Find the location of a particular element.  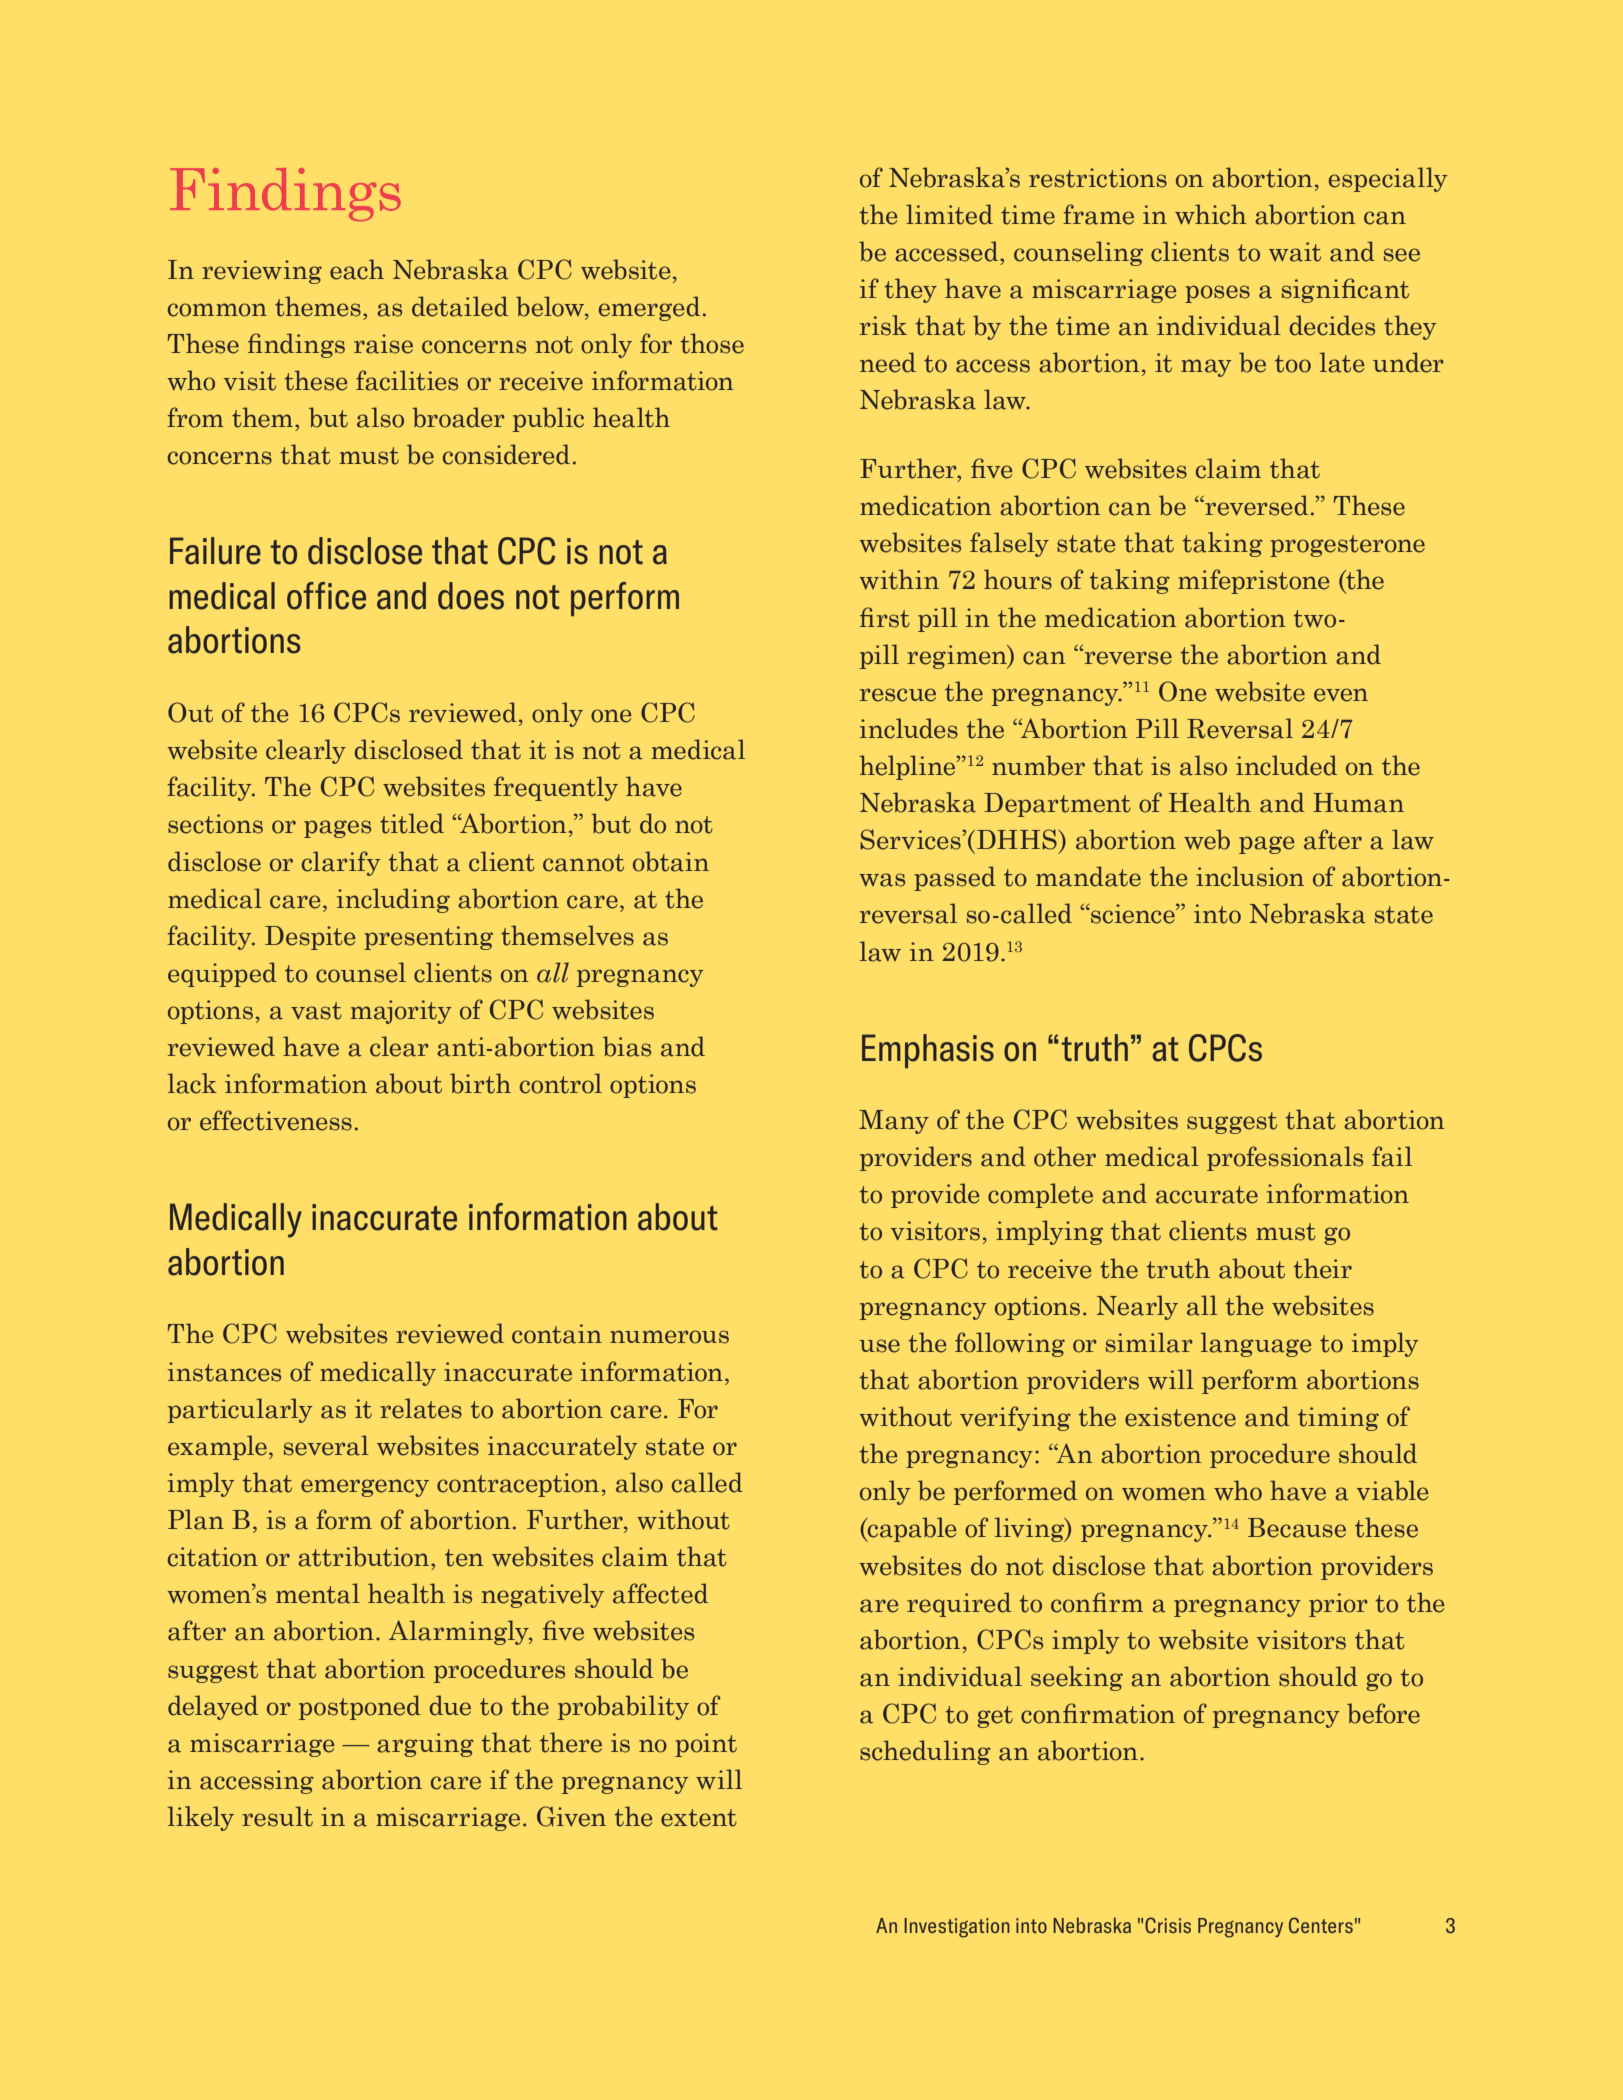

result is located at coordinates (277, 1816).
